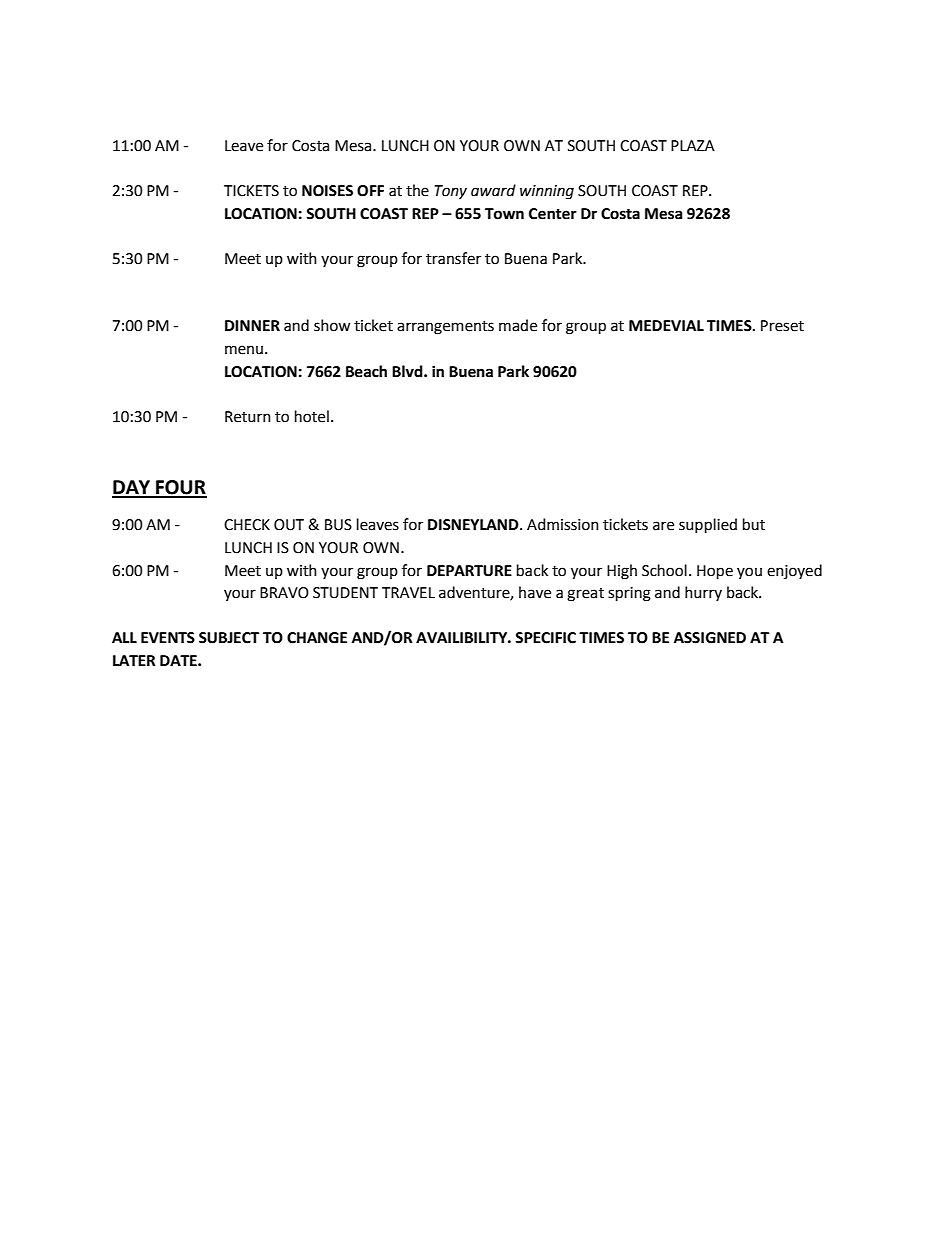 The width and height of the document is (952, 1233). Describe the element at coordinates (327, 191) in the document. I see `NOISES` at that location.
